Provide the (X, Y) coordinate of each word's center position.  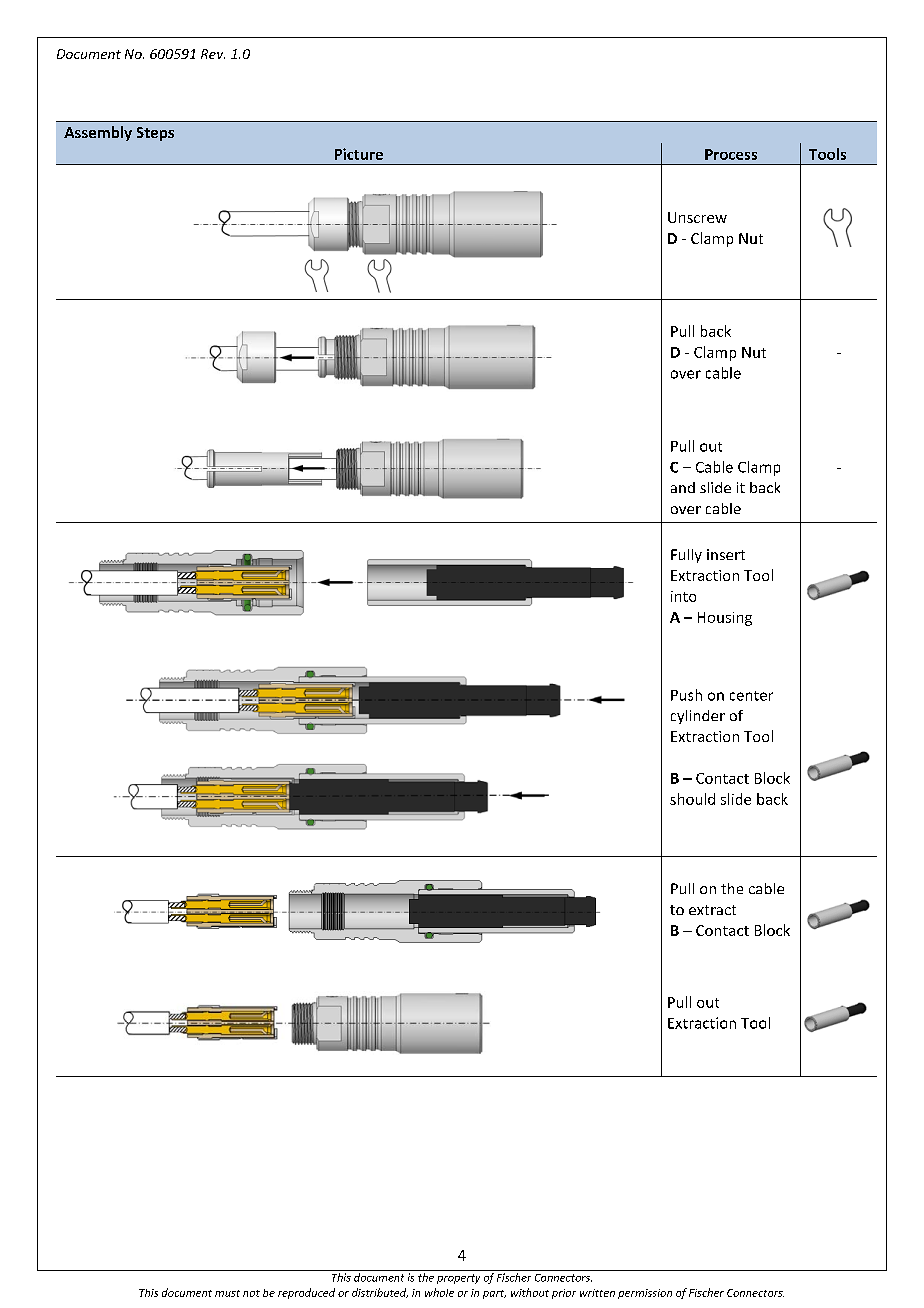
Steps (155, 134)
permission (645, 1294)
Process (731, 154)
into (683, 596)
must (227, 1293)
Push (686, 695)
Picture (359, 154)
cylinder (698, 717)
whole (439, 1292)
